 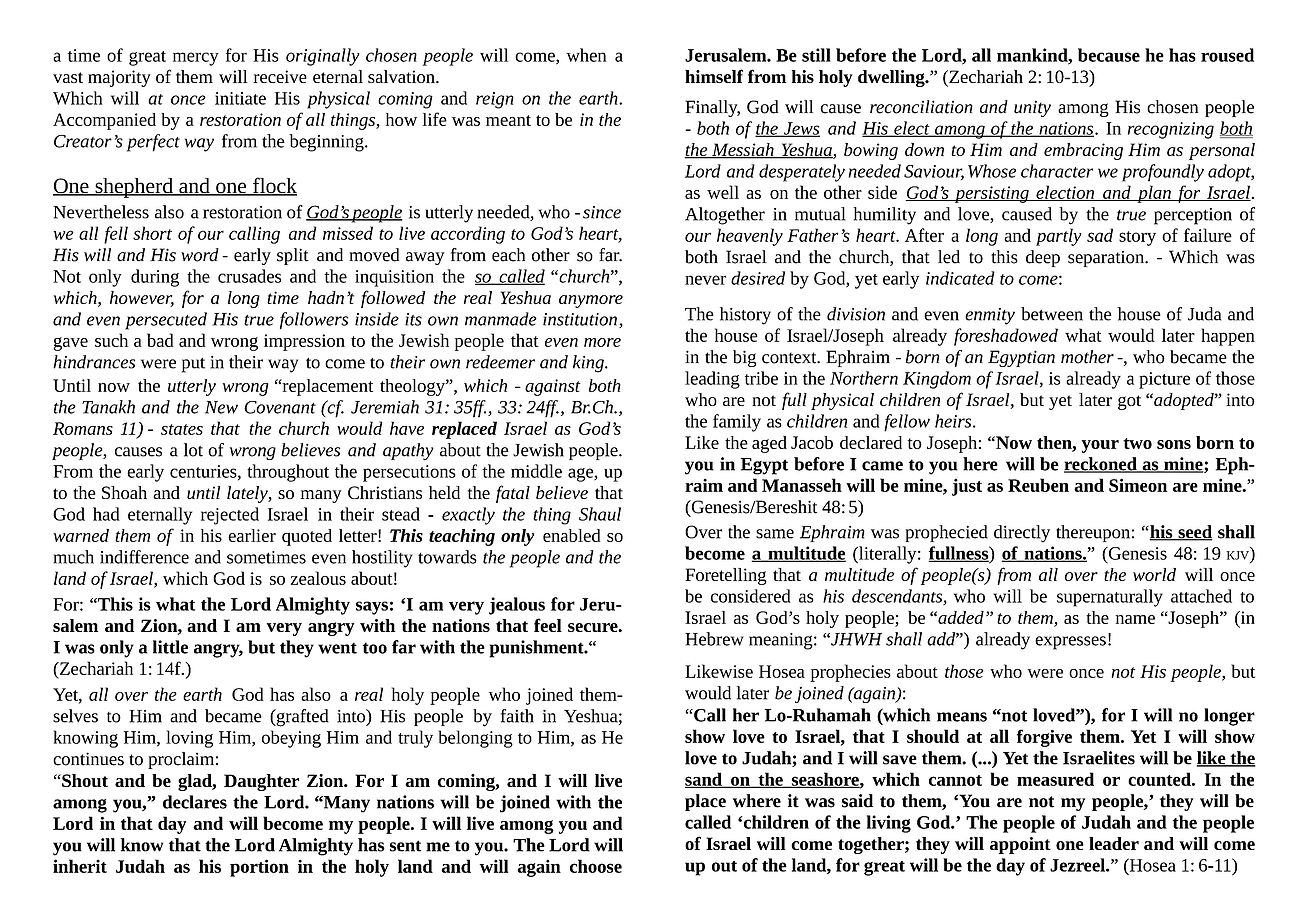 What do you see at coordinates (1114, 843) in the screenshot?
I see `leader` at bounding box center [1114, 843].
